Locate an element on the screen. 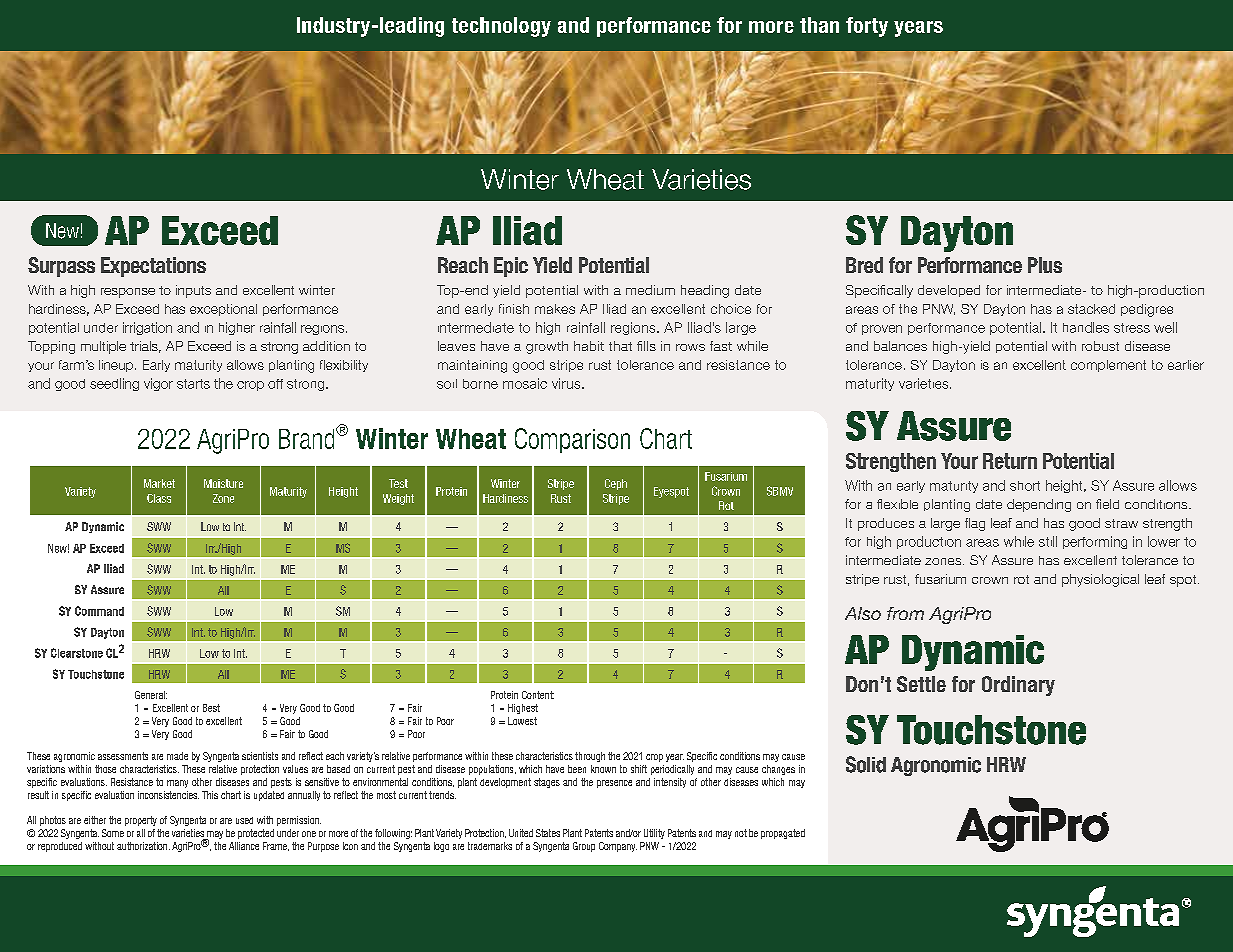 This screenshot has height=952, width=1233. Plus is located at coordinates (1045, 265).
